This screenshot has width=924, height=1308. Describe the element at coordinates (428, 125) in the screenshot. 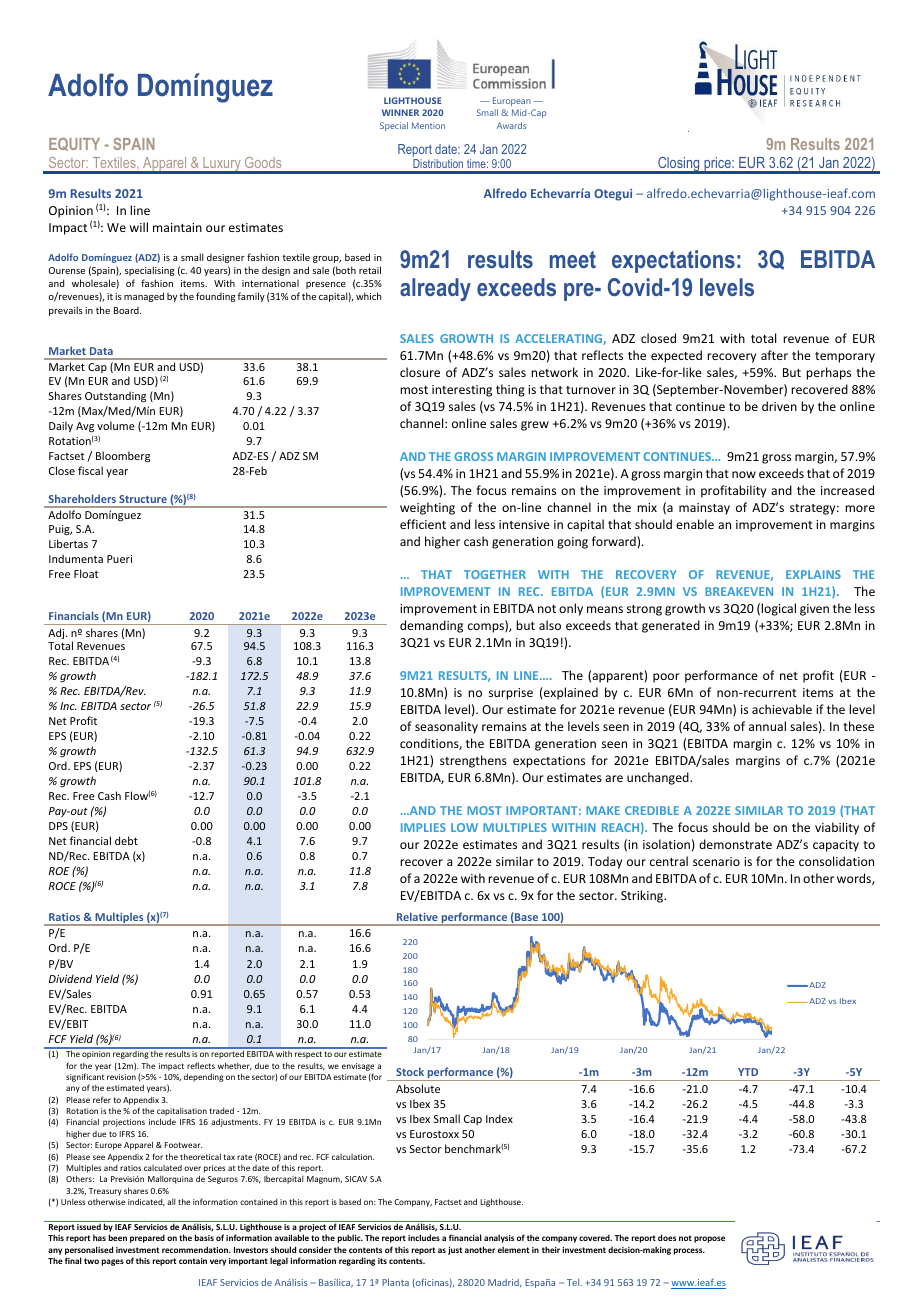

I see `Mention` at that location.
